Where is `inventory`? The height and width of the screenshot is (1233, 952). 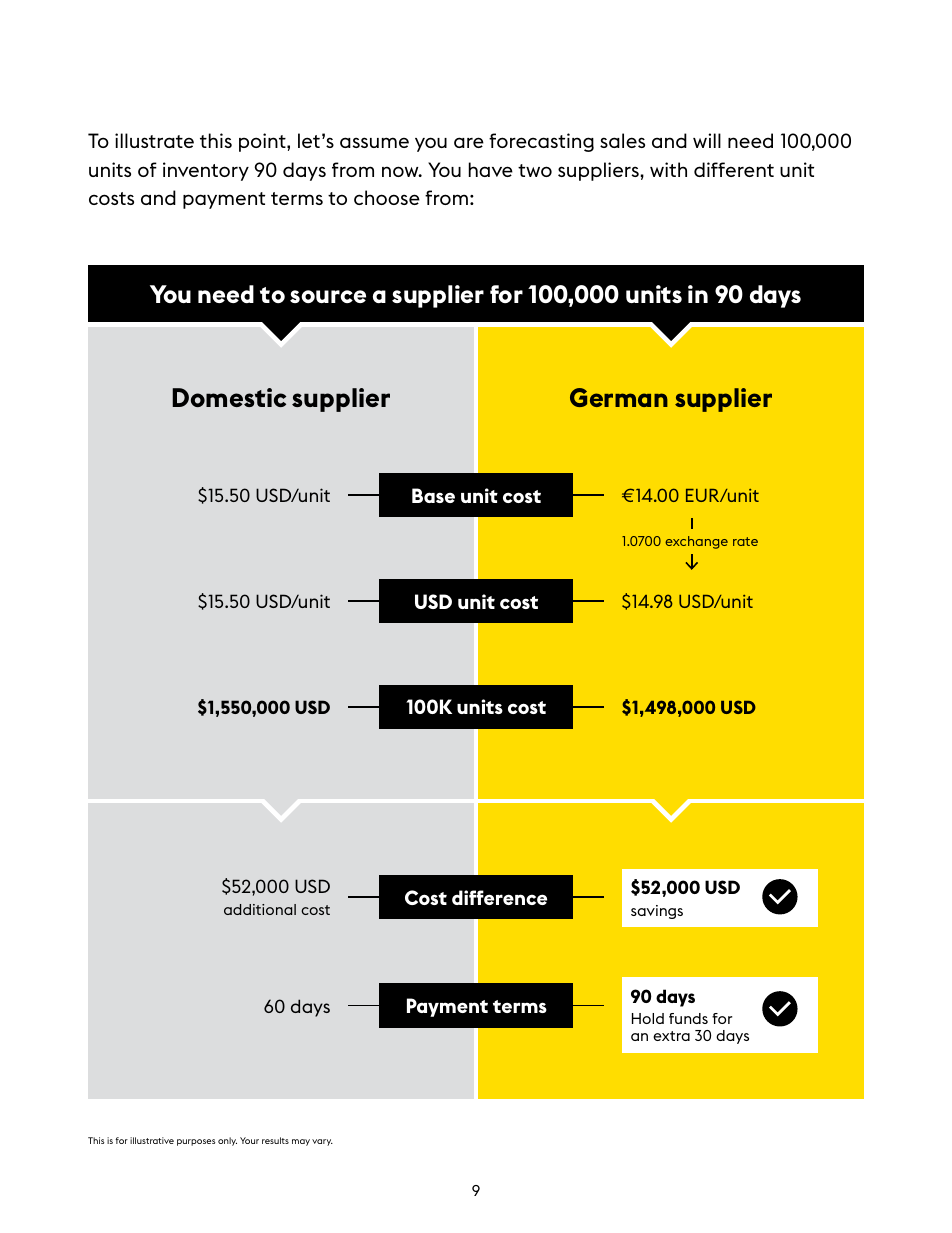
inventory is located at coordinates (206, 171).
